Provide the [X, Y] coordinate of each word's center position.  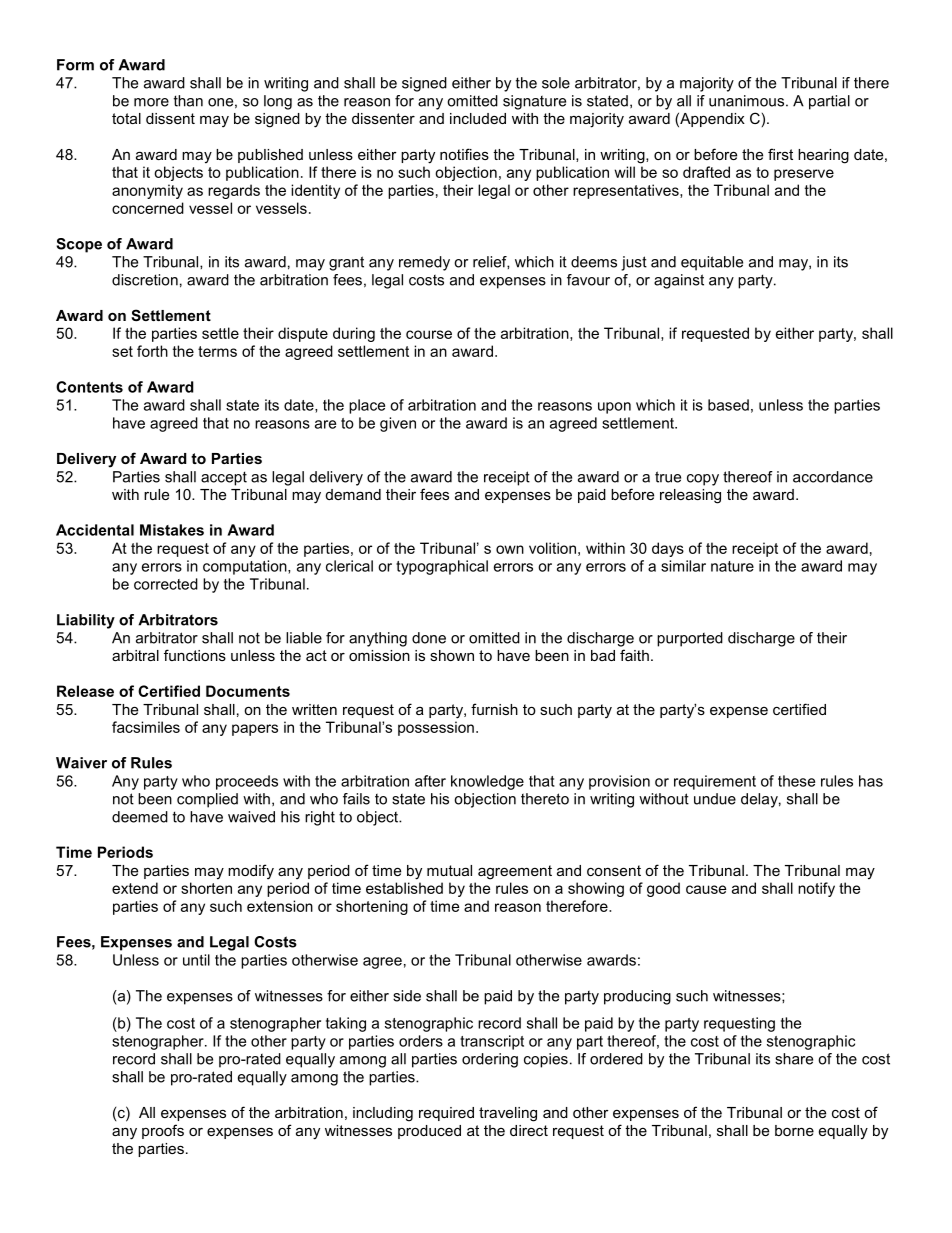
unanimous [746, 101]
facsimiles [146, 727]
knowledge [487, 782]
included [478, 118]
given [398, 424]
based [728, 405]
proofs [163, 1131]
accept [224, 478]
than [188, 101]
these [796, 781]
